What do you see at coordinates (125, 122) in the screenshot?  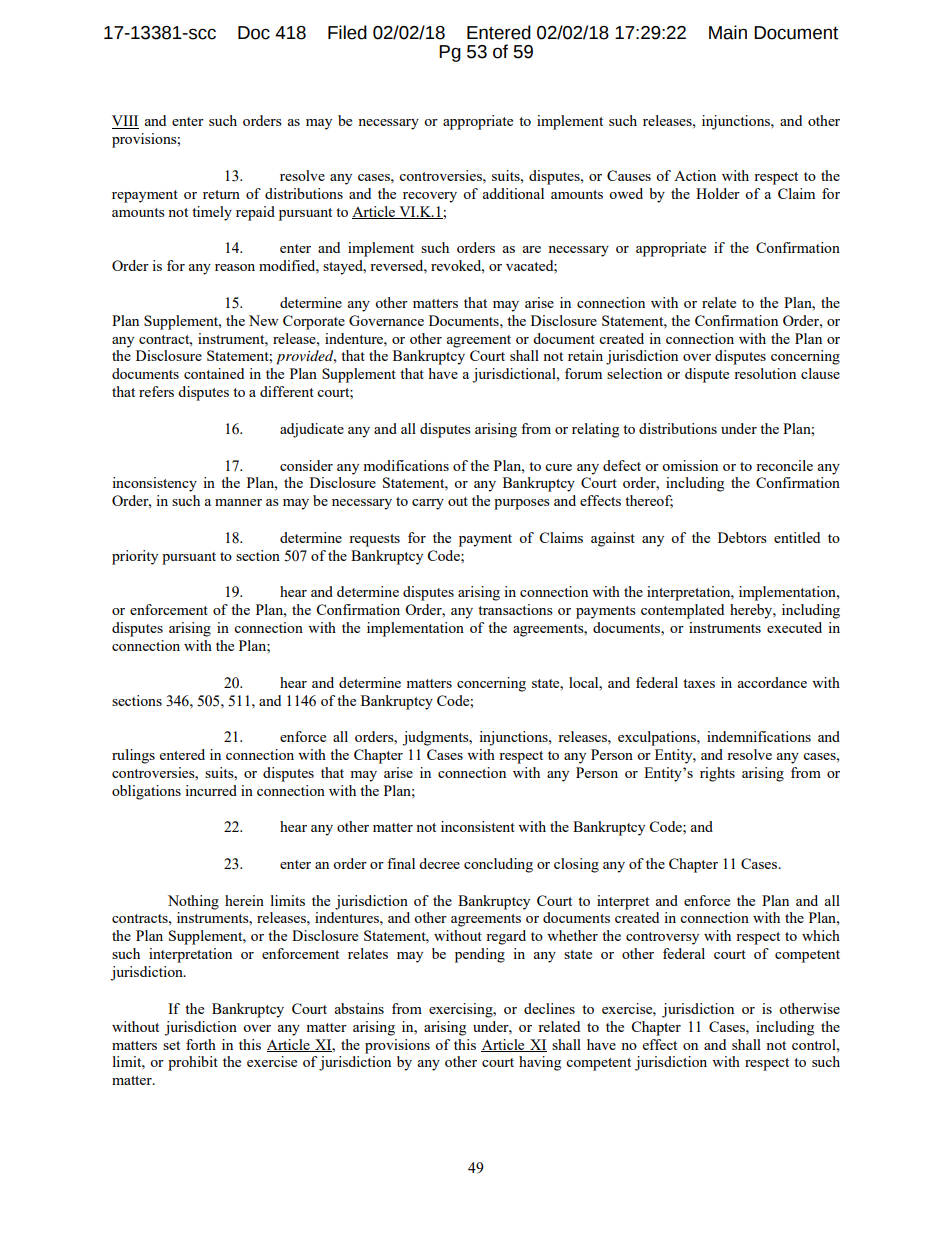 I see `VIII` at bounding box center [125, 122].
